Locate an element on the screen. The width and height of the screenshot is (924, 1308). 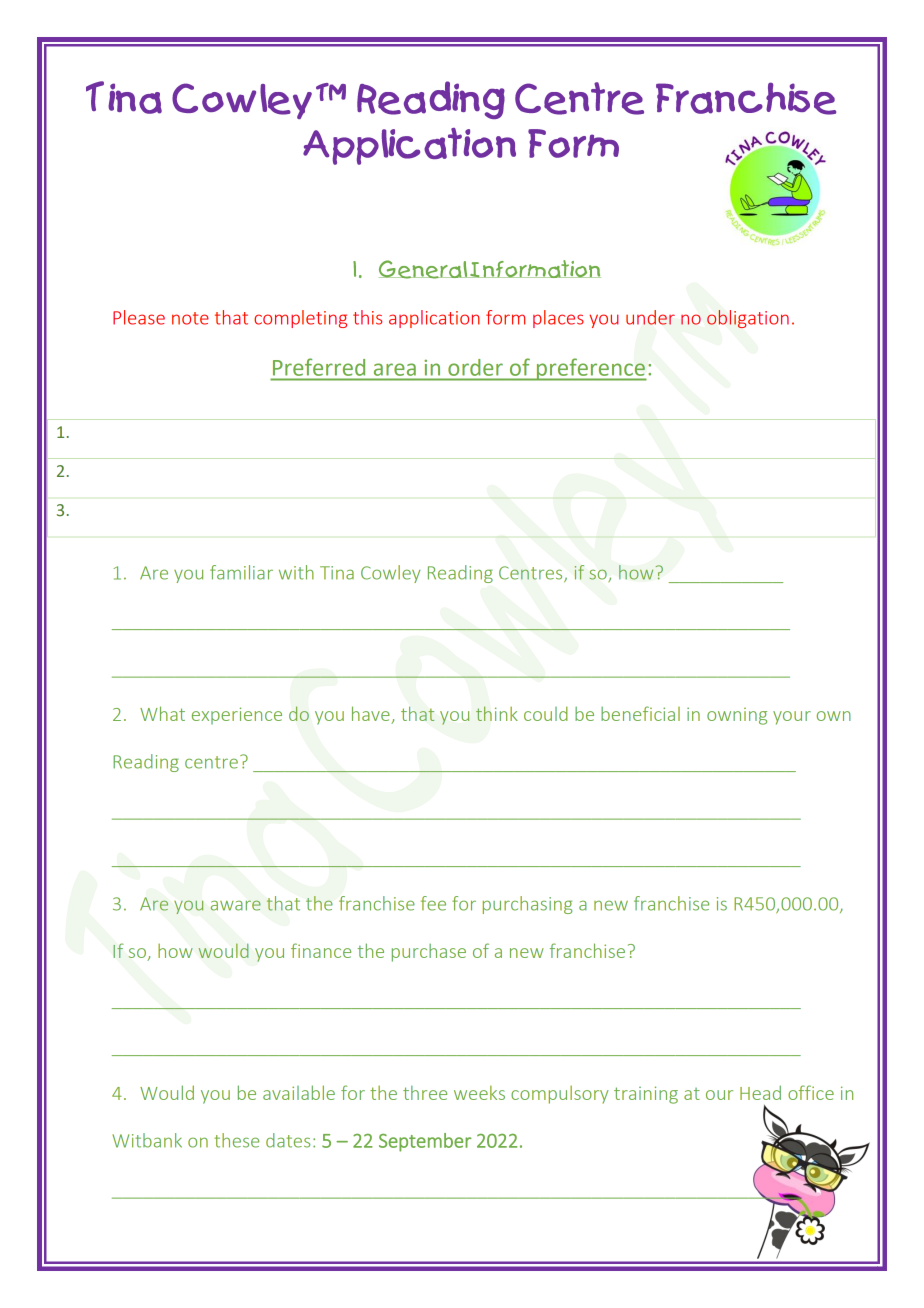
obligation is located at coordinates (748, 319).
